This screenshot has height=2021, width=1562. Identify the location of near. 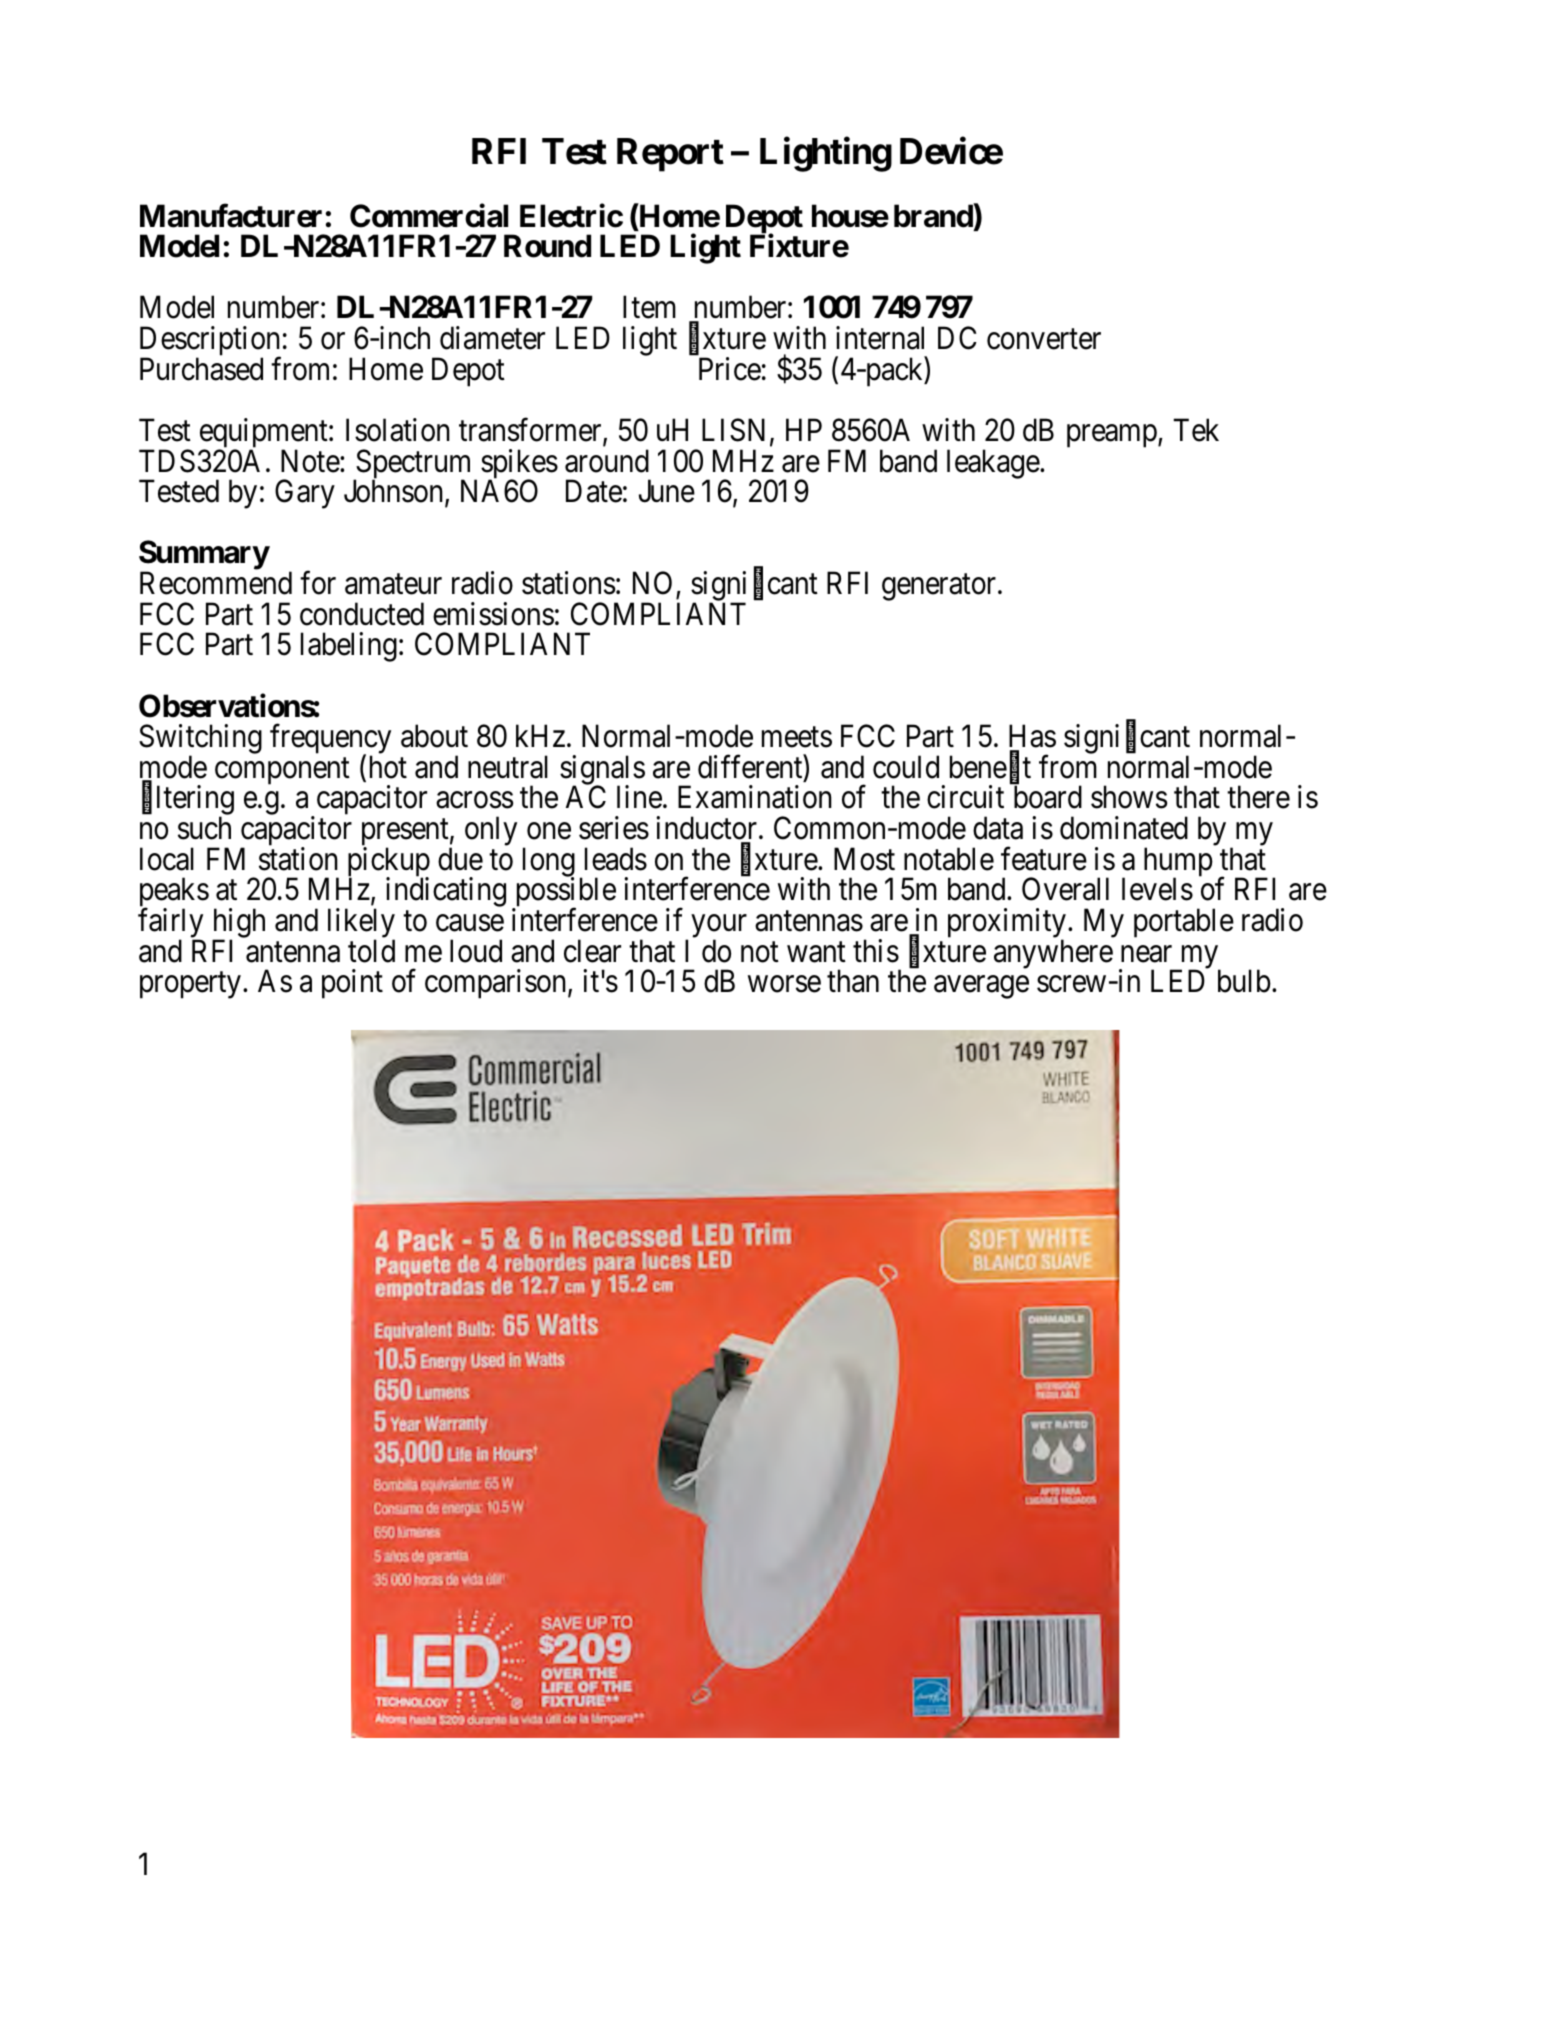
(1146, 954).
